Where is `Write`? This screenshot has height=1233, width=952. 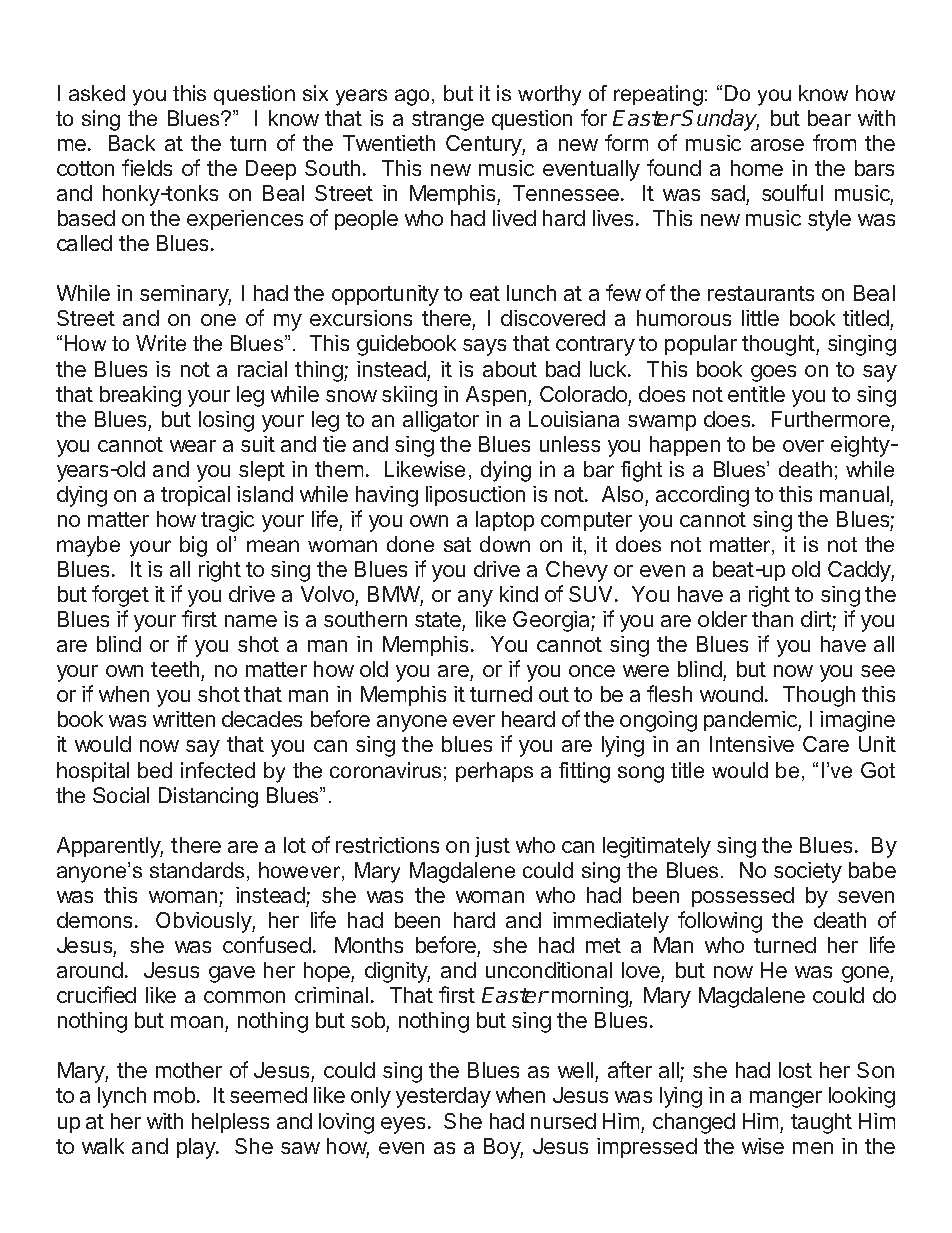 Write is located at coordinates (161, 343).
